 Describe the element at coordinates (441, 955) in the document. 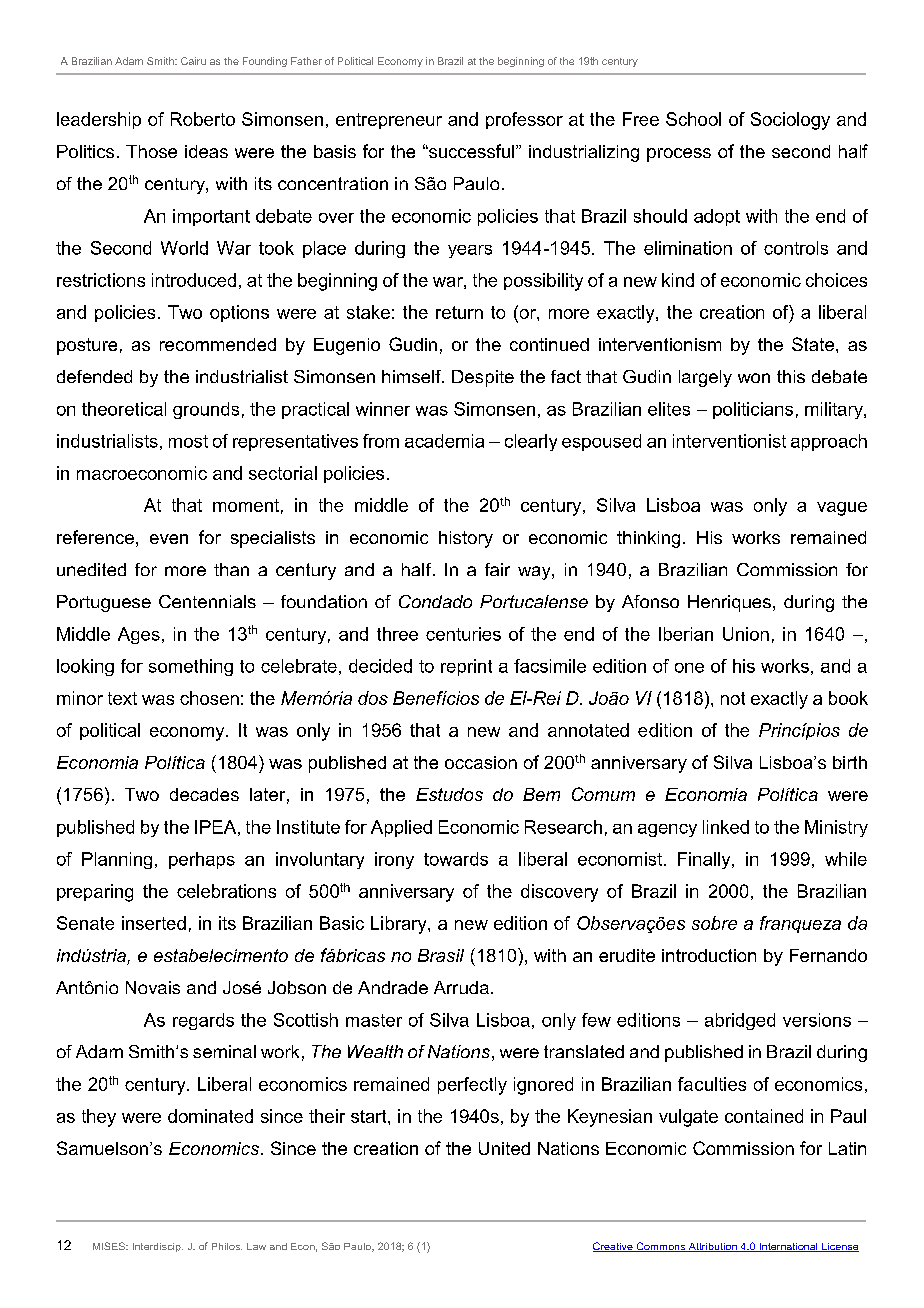

I see `Brasil` at that location.
